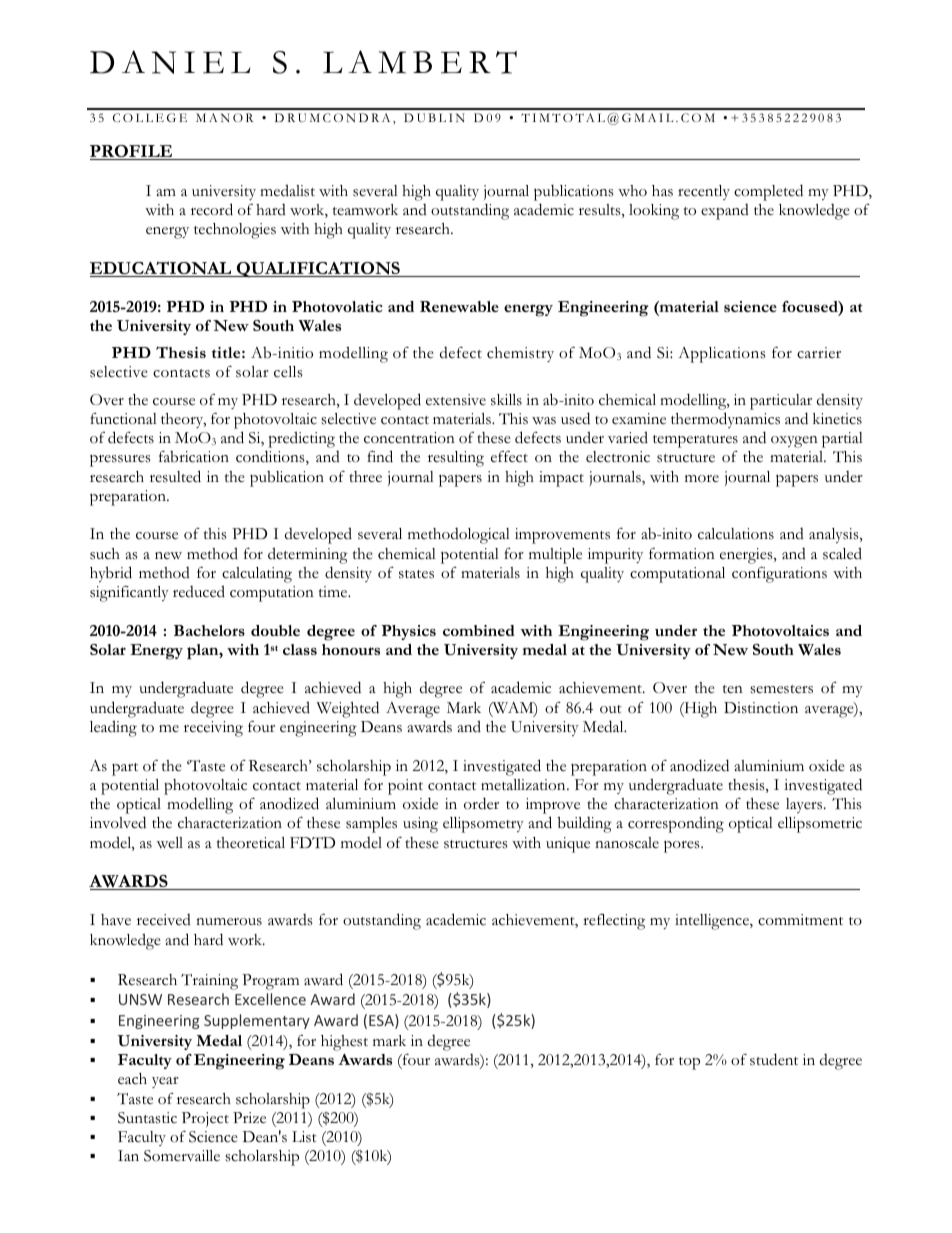 The width and height of the document is (952, 1233). I want to click on received, so click(164, 920).
